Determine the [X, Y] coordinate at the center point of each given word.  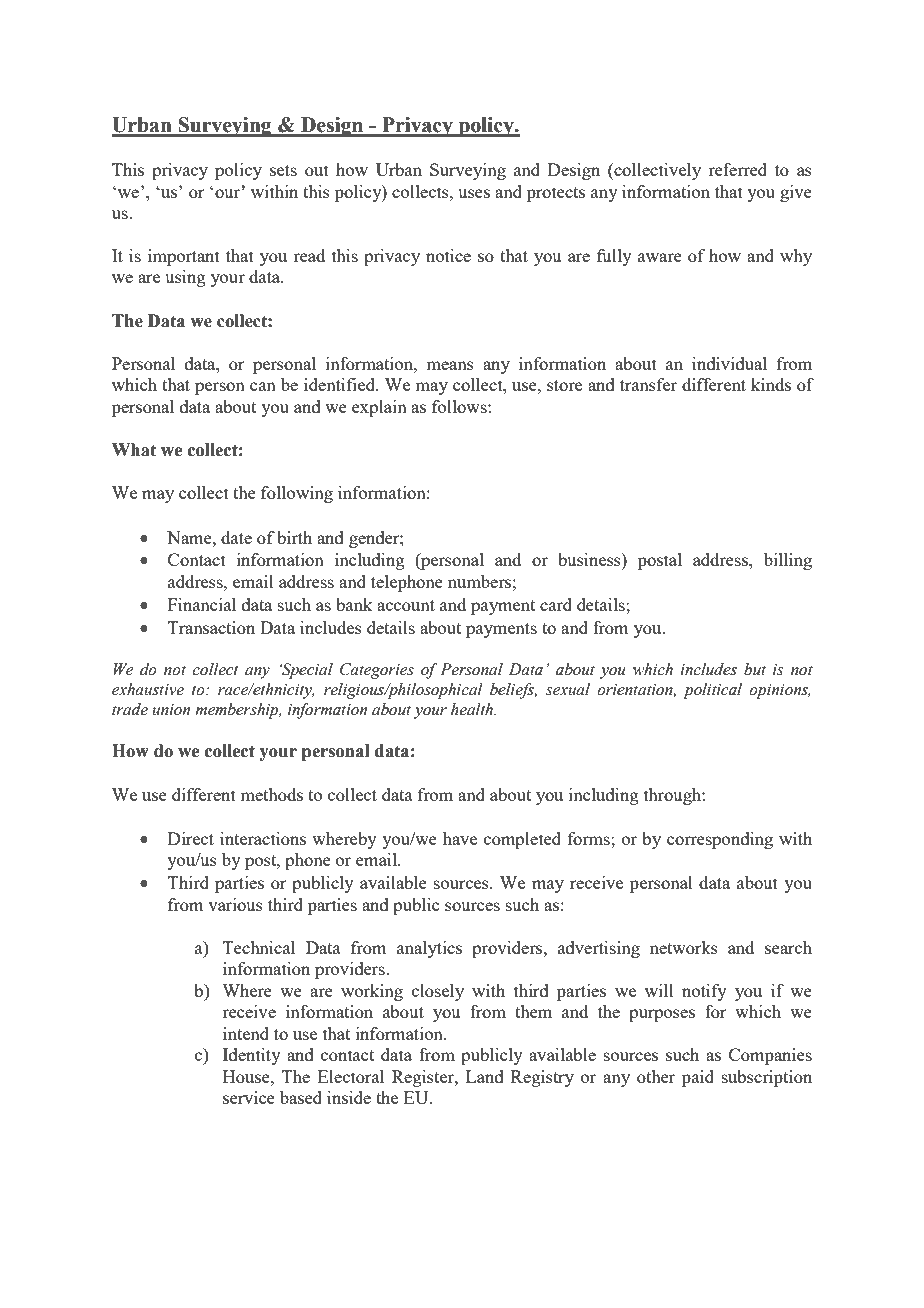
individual [729, 363]
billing [788, 561]
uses [474, 193]
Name [190, 537]
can [263, 386]
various [235, 904]
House [247, 1076]
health [473, 709]
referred [737, 169]
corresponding [720, 840]
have [460, 838]
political [712, 691]
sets [283, 170]
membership [238, 711]
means [450, 365]
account [406, 605]
